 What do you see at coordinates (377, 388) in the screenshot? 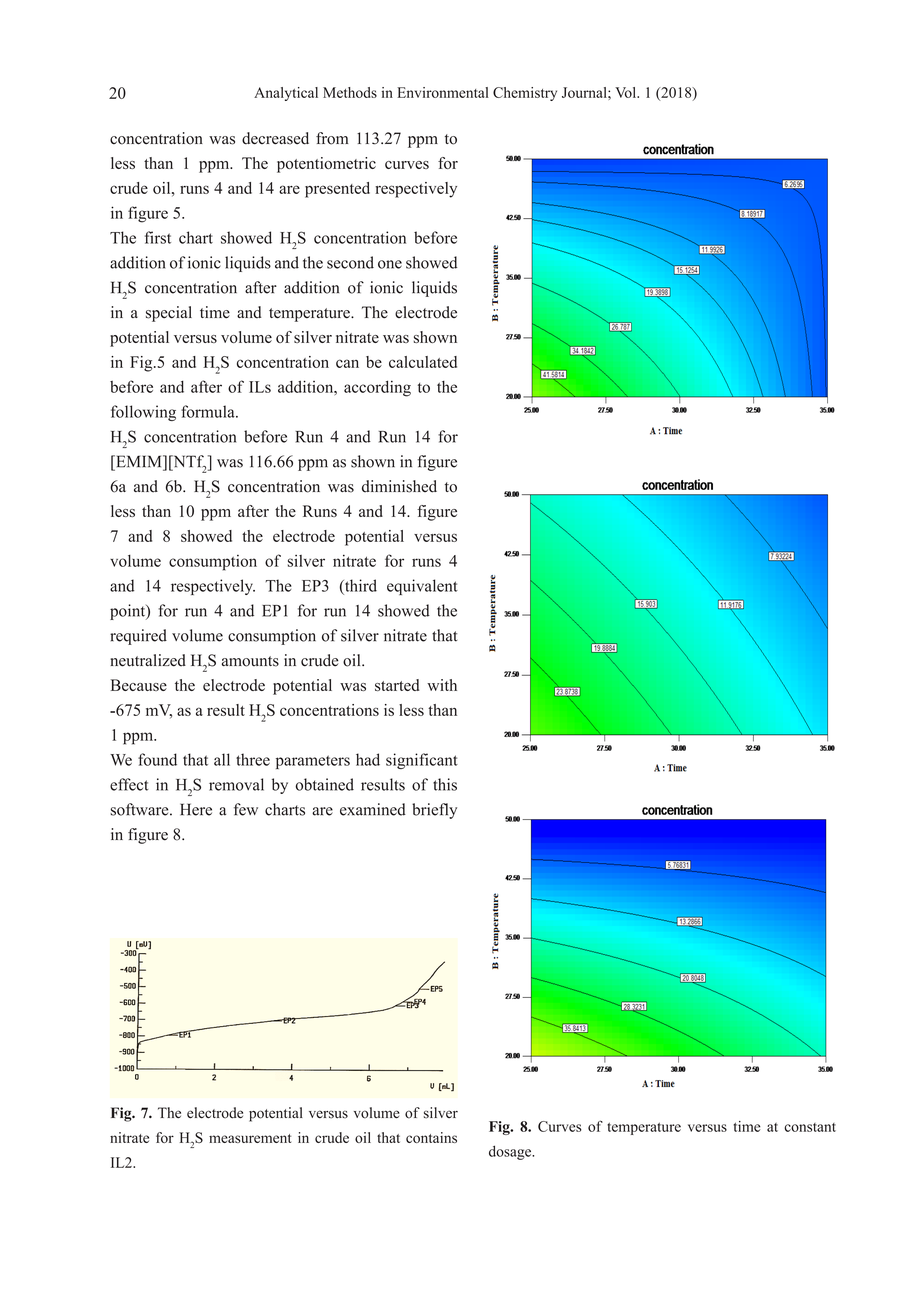
I see `according` at bounding box center [377, 388].
